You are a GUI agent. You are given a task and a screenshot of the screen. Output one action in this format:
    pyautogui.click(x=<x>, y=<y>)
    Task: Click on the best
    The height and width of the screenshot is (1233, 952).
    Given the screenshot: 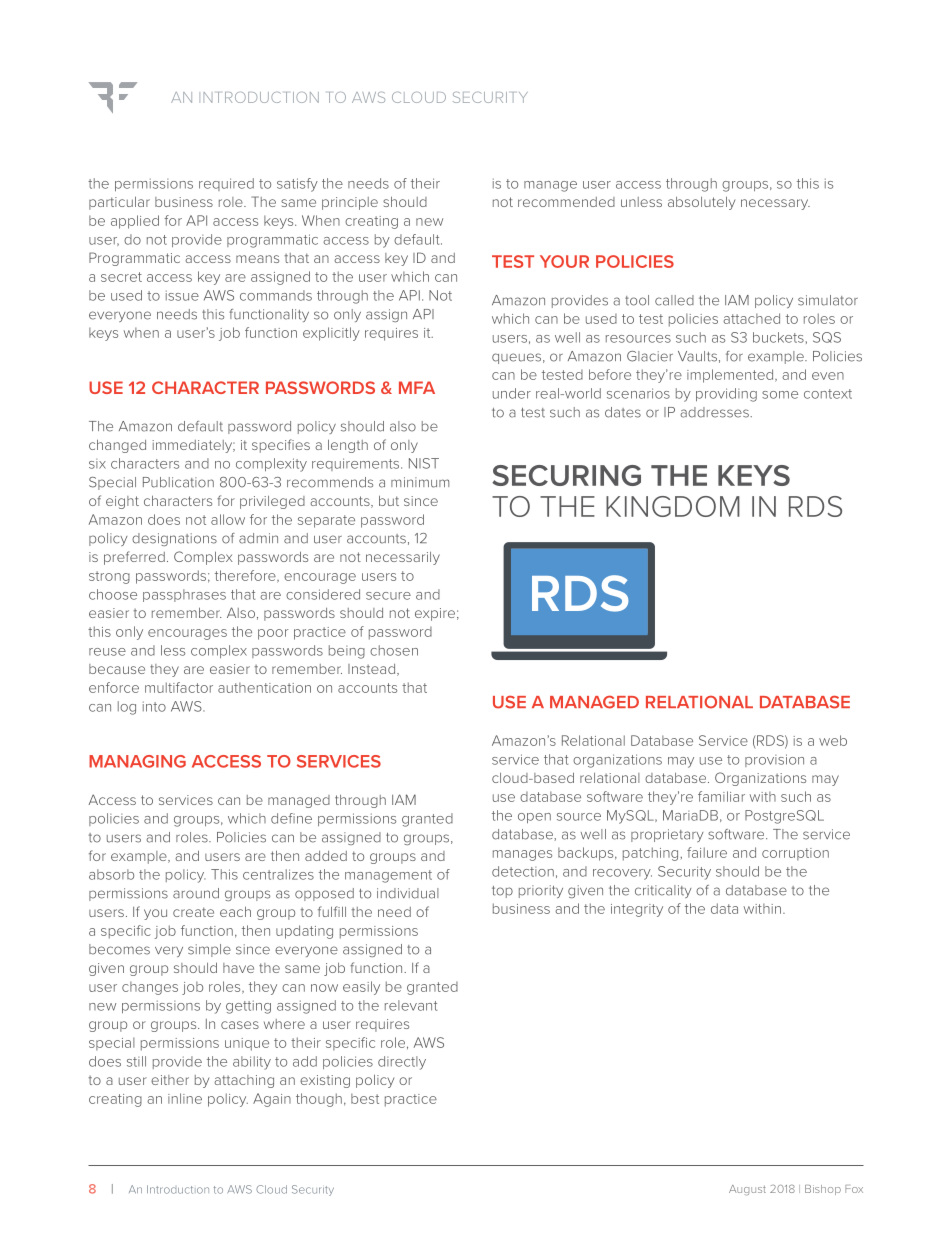 What is the action you would take?
    pyautogui.click(x=365, y=1098)
